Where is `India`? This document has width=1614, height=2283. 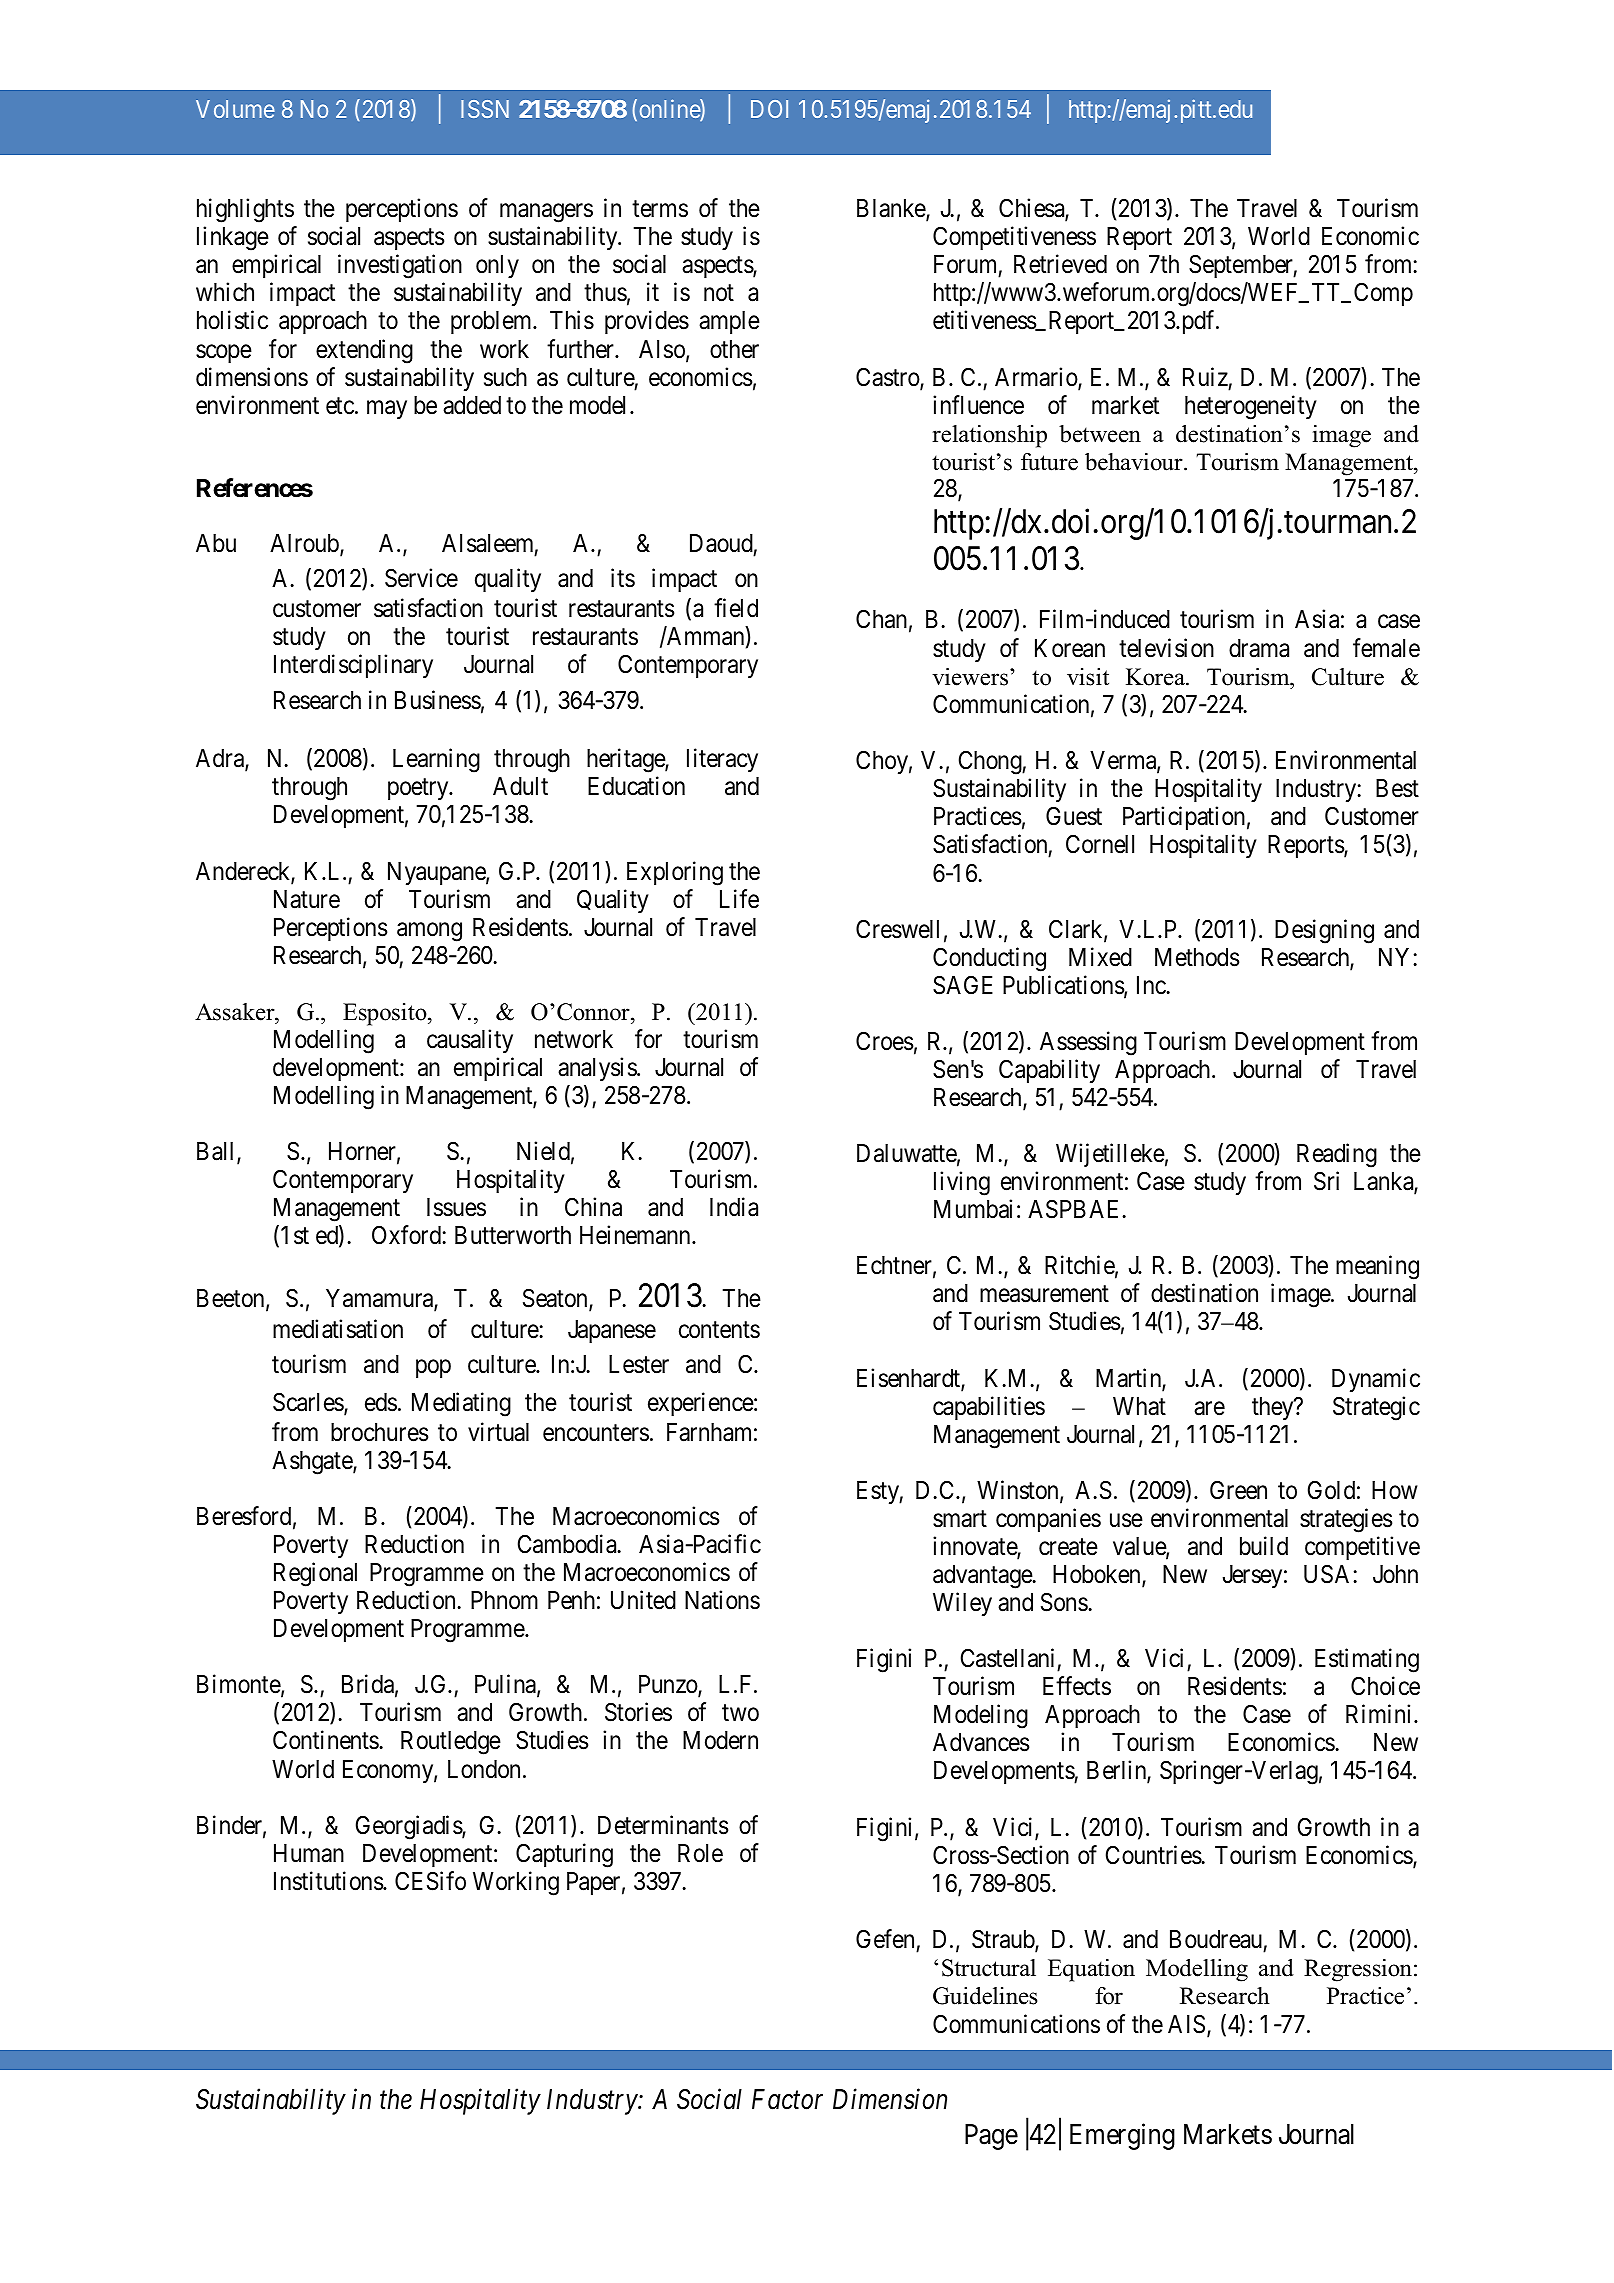 India is located at coordinates (734, 1207).
